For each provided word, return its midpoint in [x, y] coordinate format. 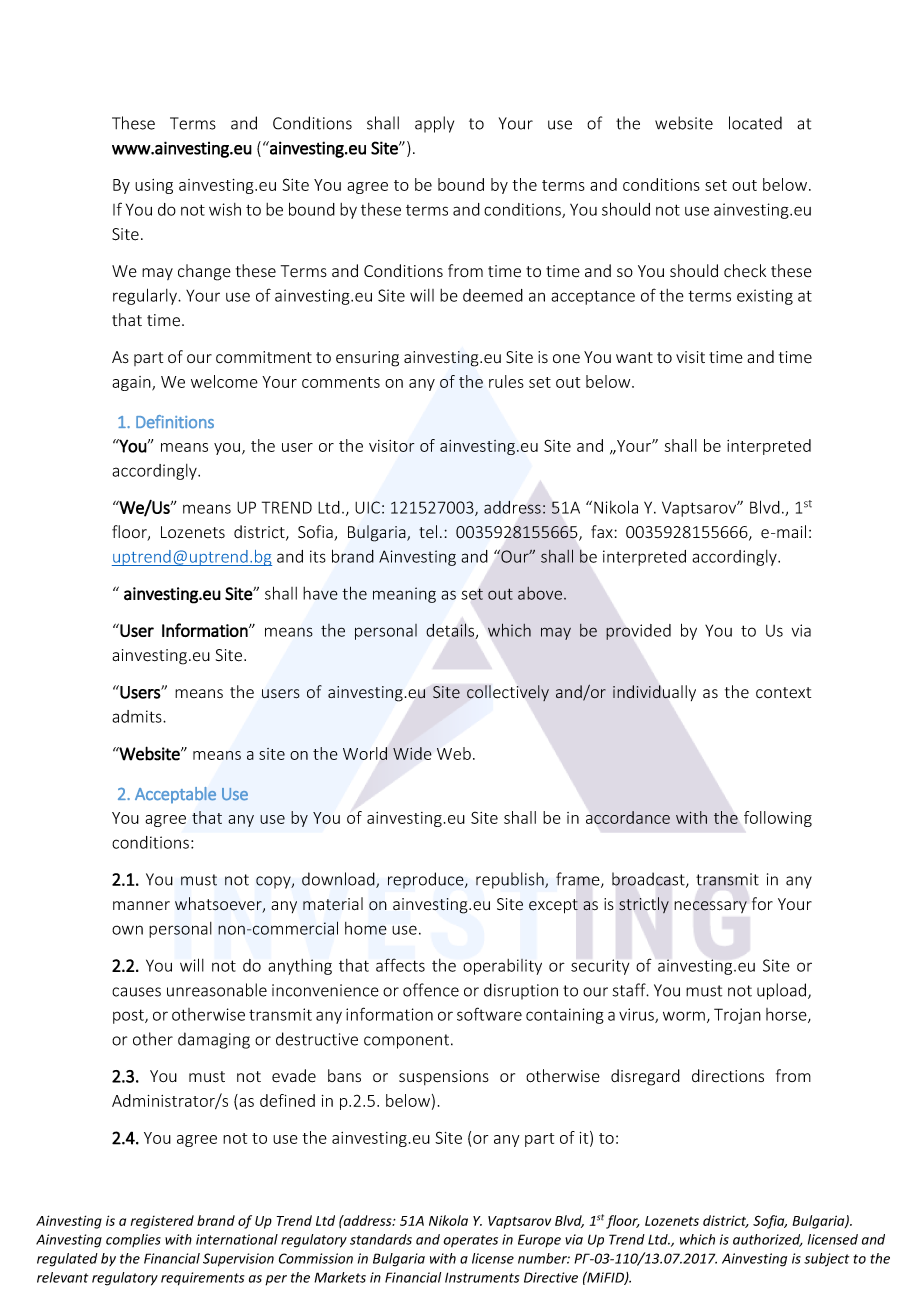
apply [434, 124]
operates [471, 1241]
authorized [768, 1240]
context [783, 693]
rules [506, 381]
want [634, 357]
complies [133, 1240]
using [154, 186]
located [755, 123]
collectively [508, 693]
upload [781, 991]
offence [431, 990]
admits [138, 716]
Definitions [175, 422]
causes [136, 992]
